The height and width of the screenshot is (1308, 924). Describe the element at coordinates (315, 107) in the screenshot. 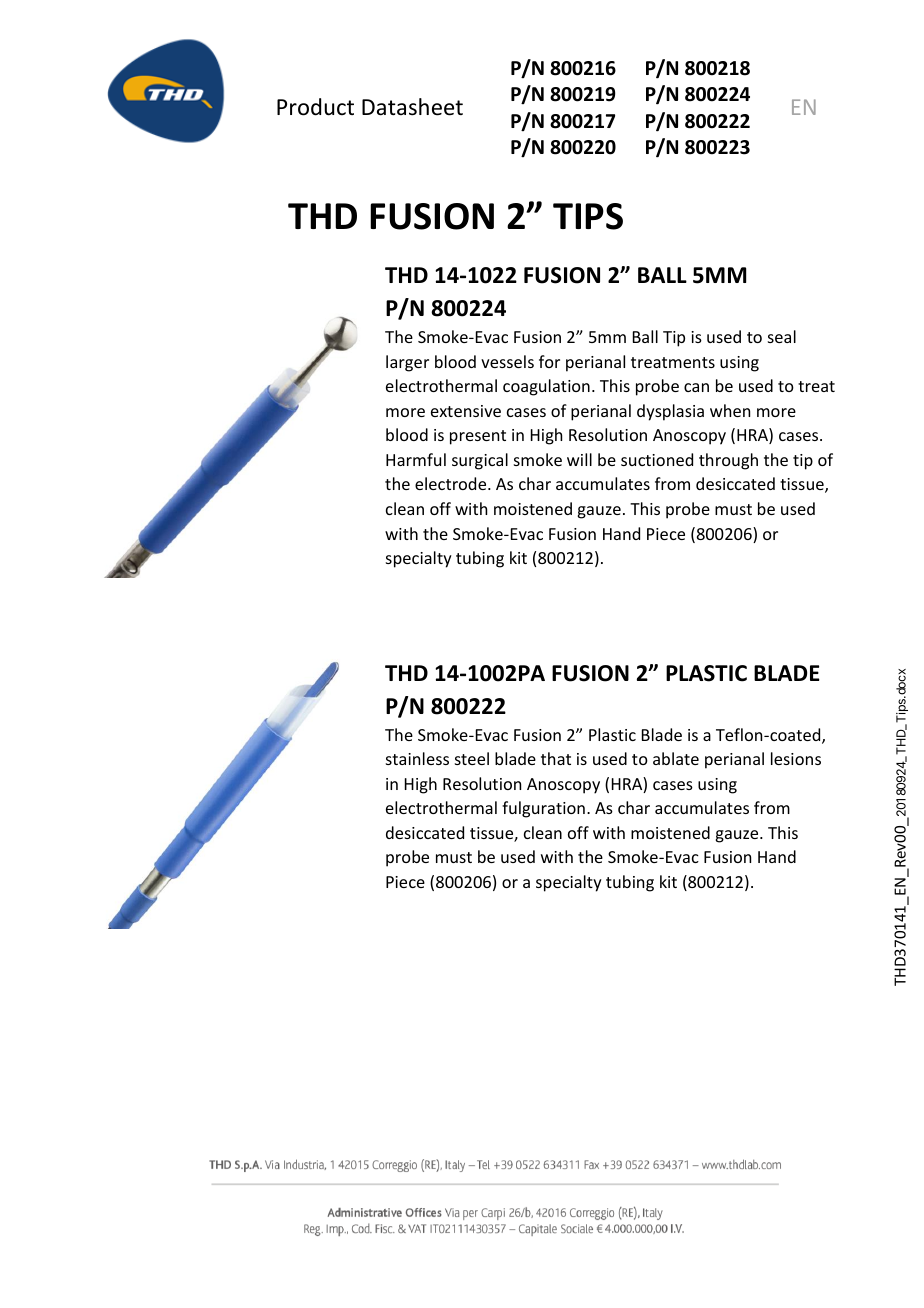

I see `Product` at that location.
